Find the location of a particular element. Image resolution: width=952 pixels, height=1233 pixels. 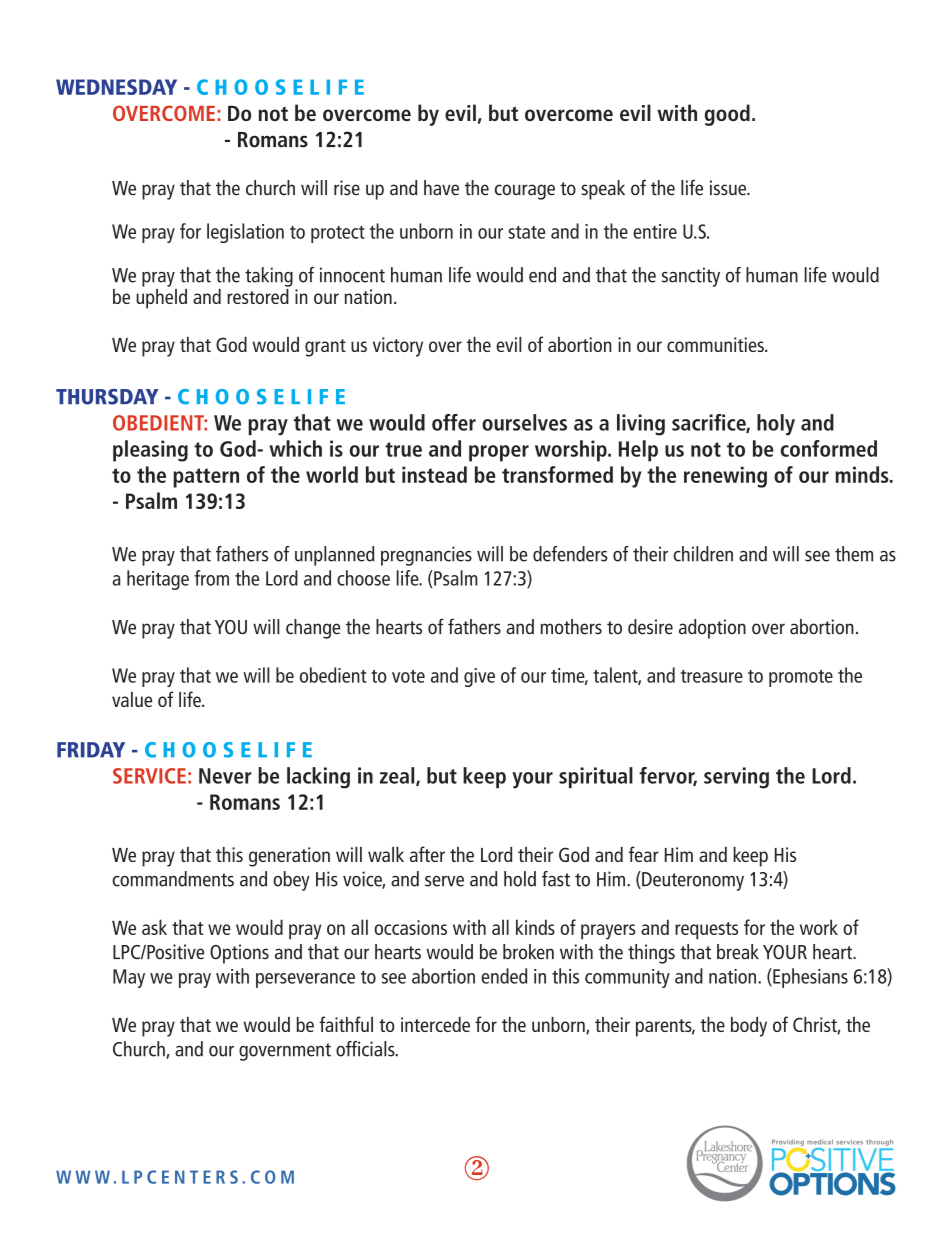

pregnancies is located at coordinates (426, 556).
